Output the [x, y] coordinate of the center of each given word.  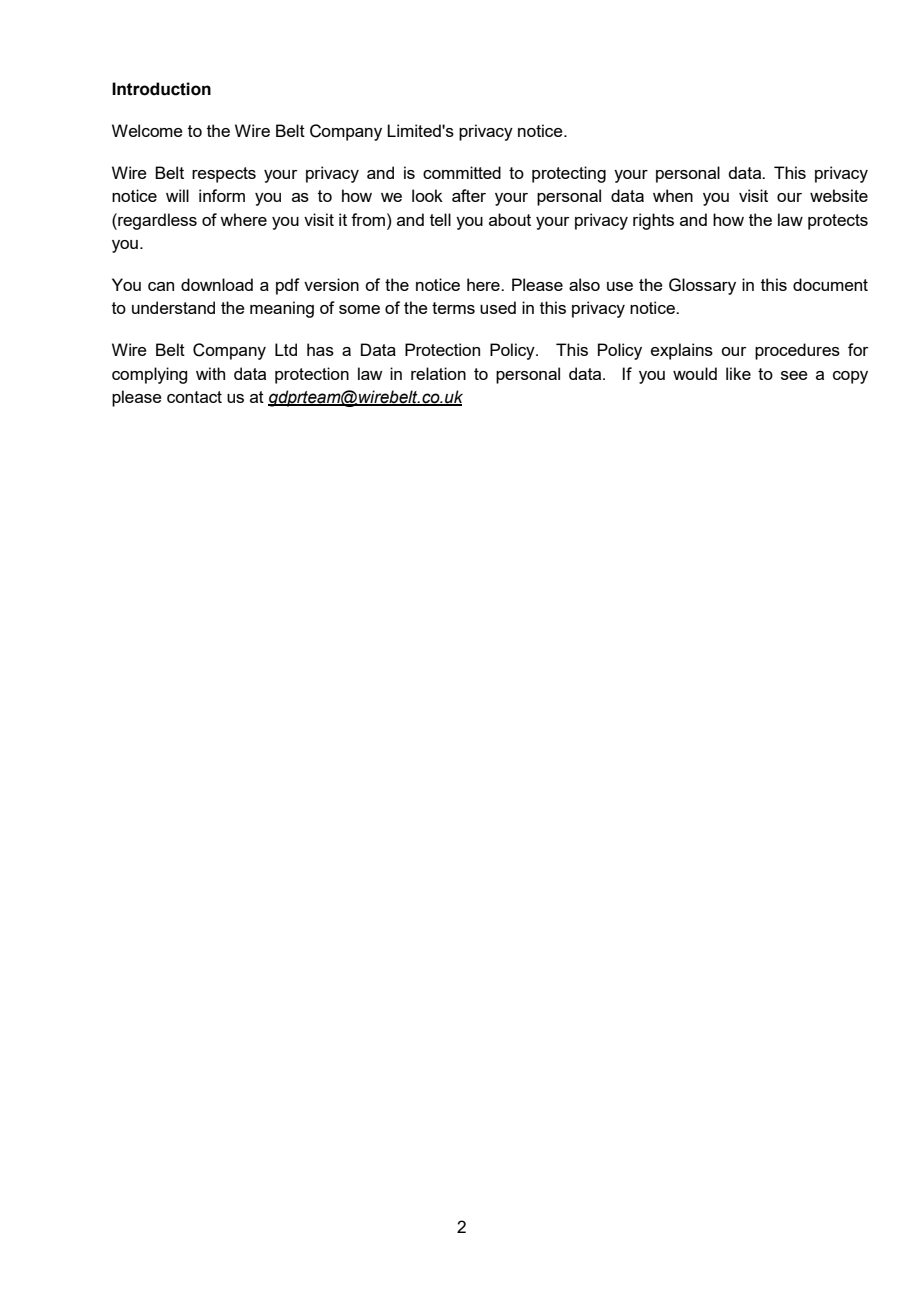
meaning [282, 309]
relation [438, 373]
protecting [569, 174]
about [510, 219]
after [469, 195]
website [839, 195]
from [368, 219]
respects [224, 175]
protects [838, 222]
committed [462, 172]
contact [194, 397]
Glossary [702, 286]
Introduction [161, 89]
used [498, 307]
